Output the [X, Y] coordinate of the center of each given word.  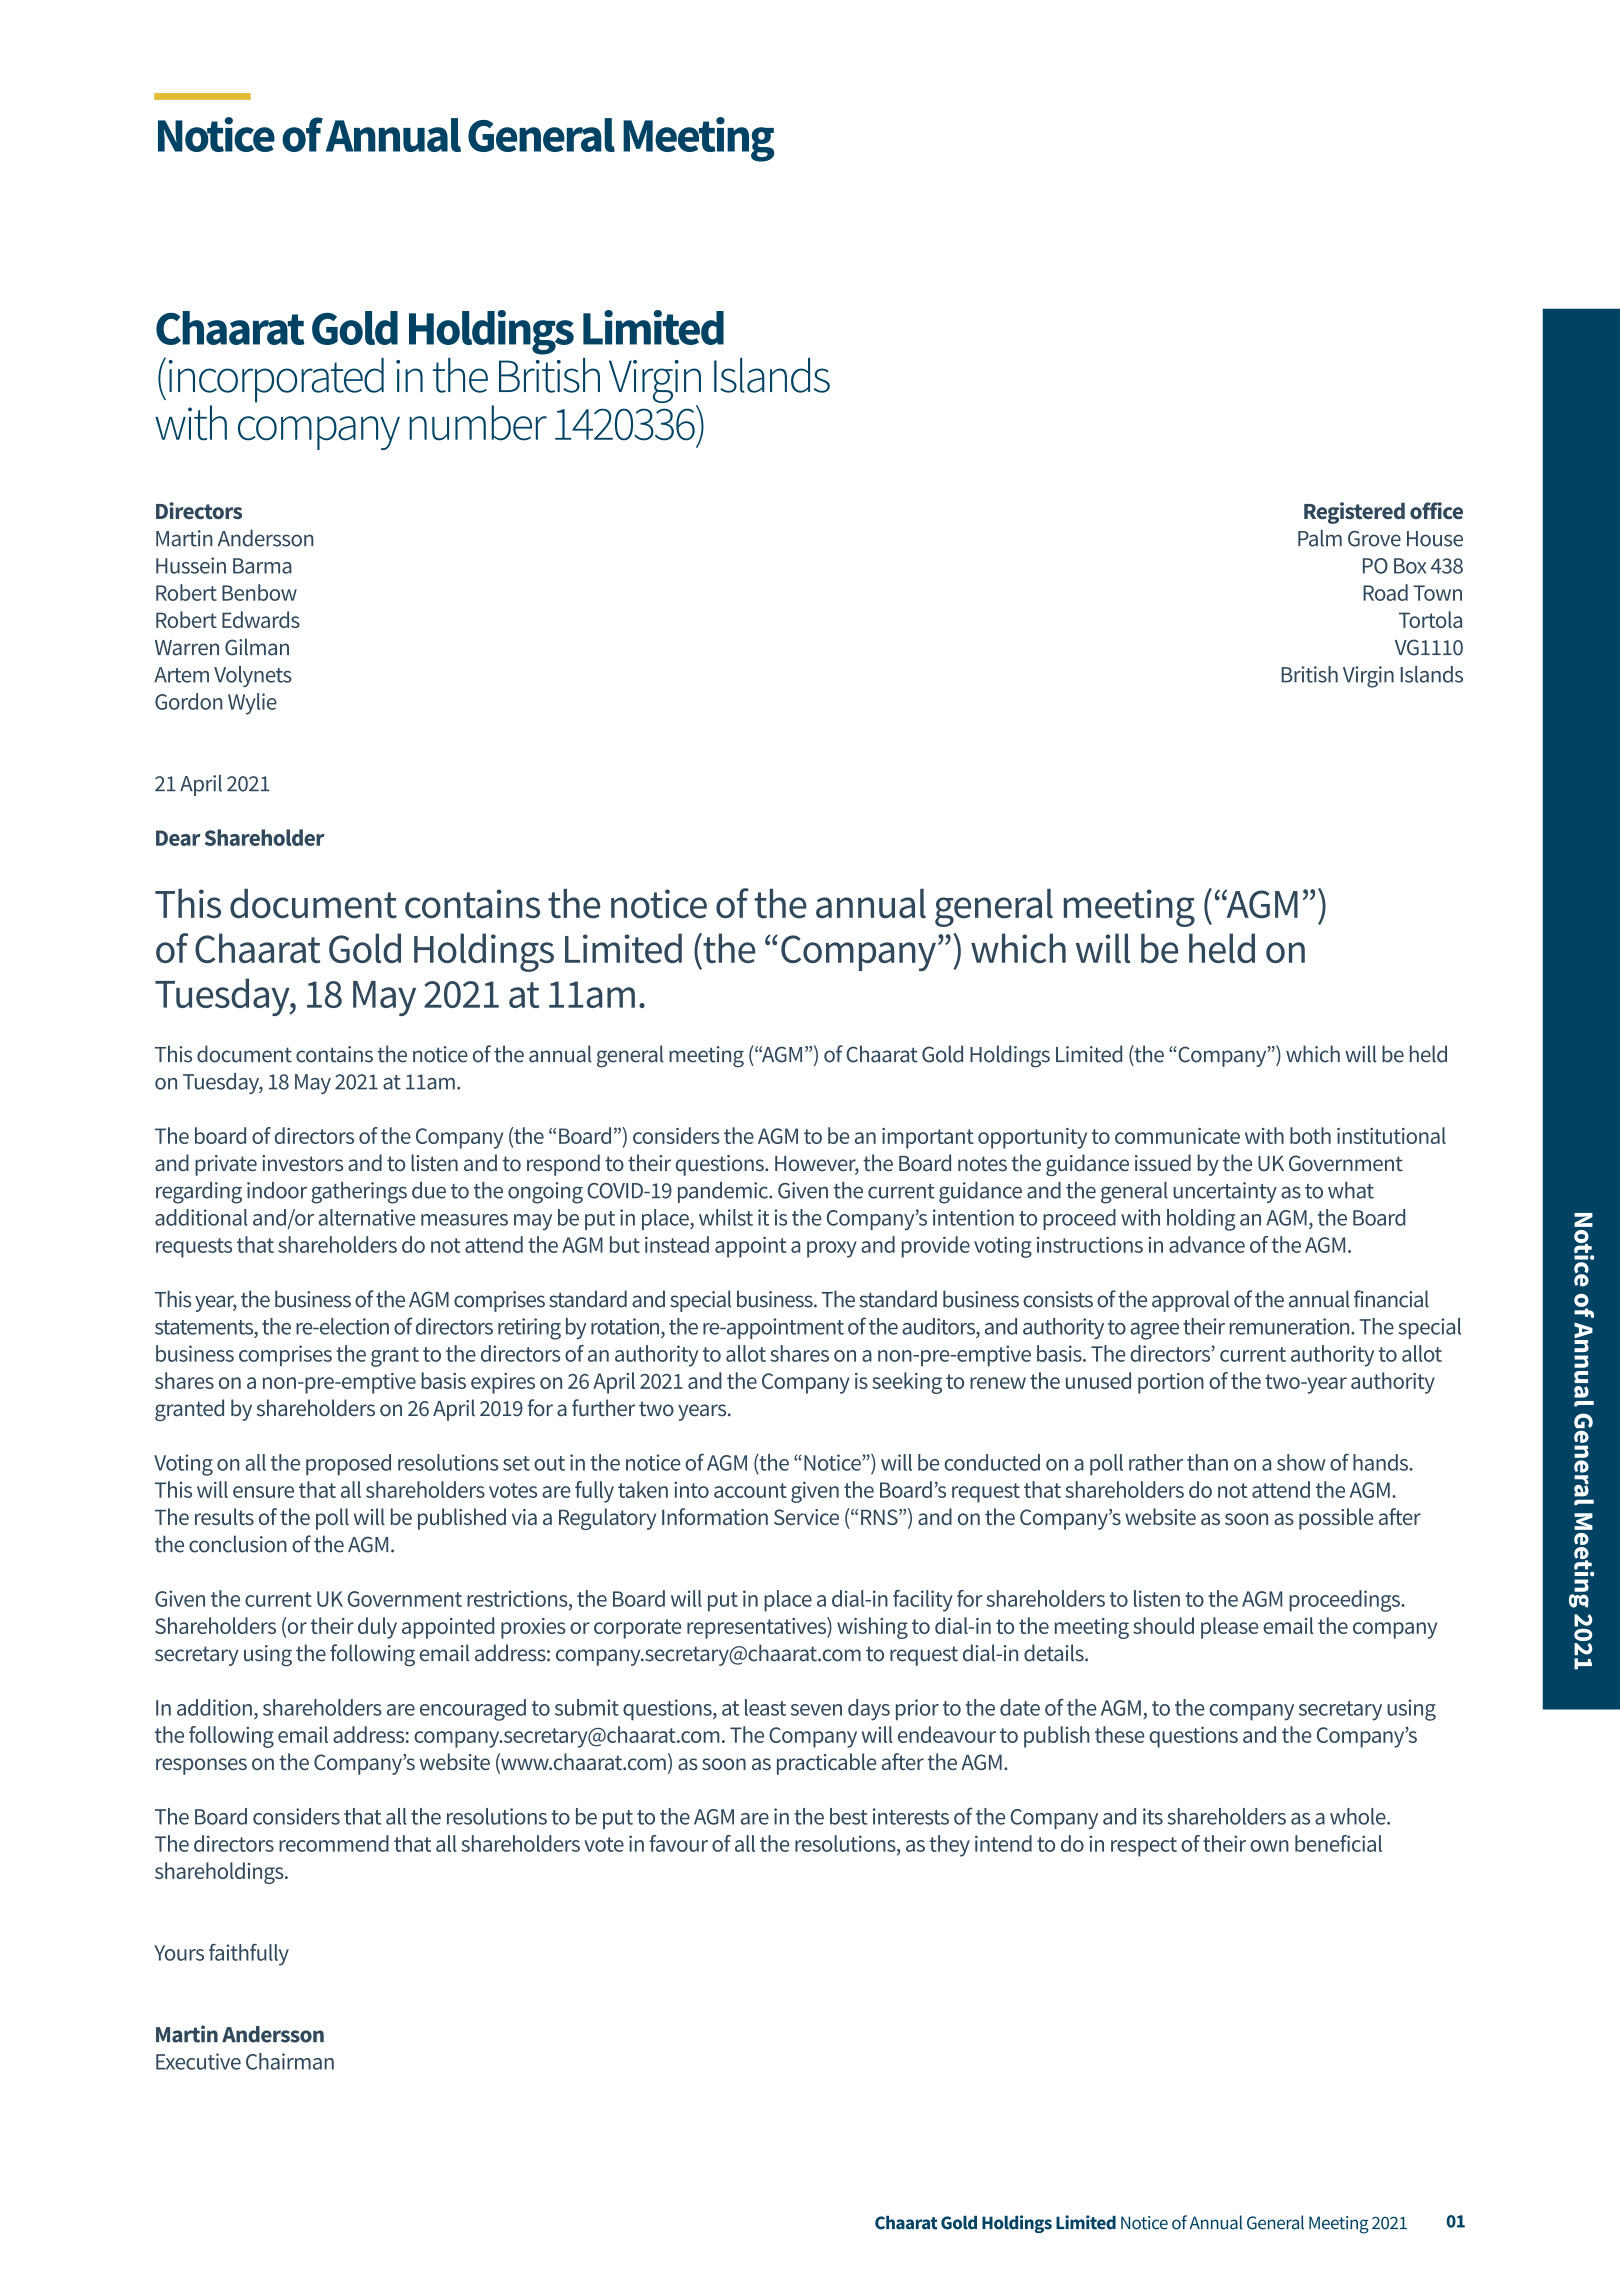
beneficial [1338, 1843]
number [478, 423]
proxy [832, 1249]
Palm [1320, 538]
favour [678, 1843]
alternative [366, 1217]
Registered [1354, 513]
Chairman [290, 2061]
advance [1207, 1244]
